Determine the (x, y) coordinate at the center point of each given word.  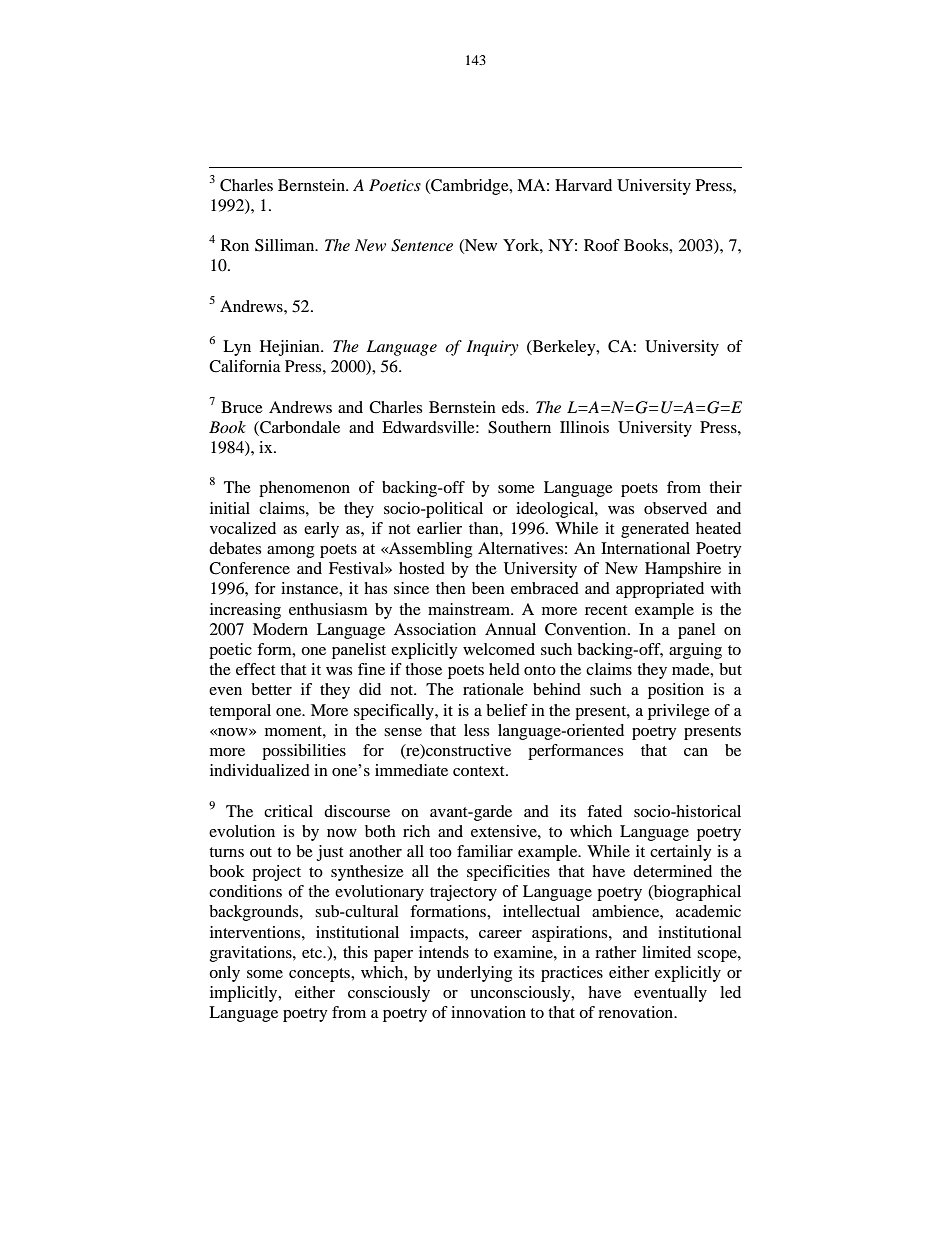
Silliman (286, 245)
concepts (320, 975)
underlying (474, 974)
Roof (602, 245)
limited (666, 952)
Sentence (422, 245)
